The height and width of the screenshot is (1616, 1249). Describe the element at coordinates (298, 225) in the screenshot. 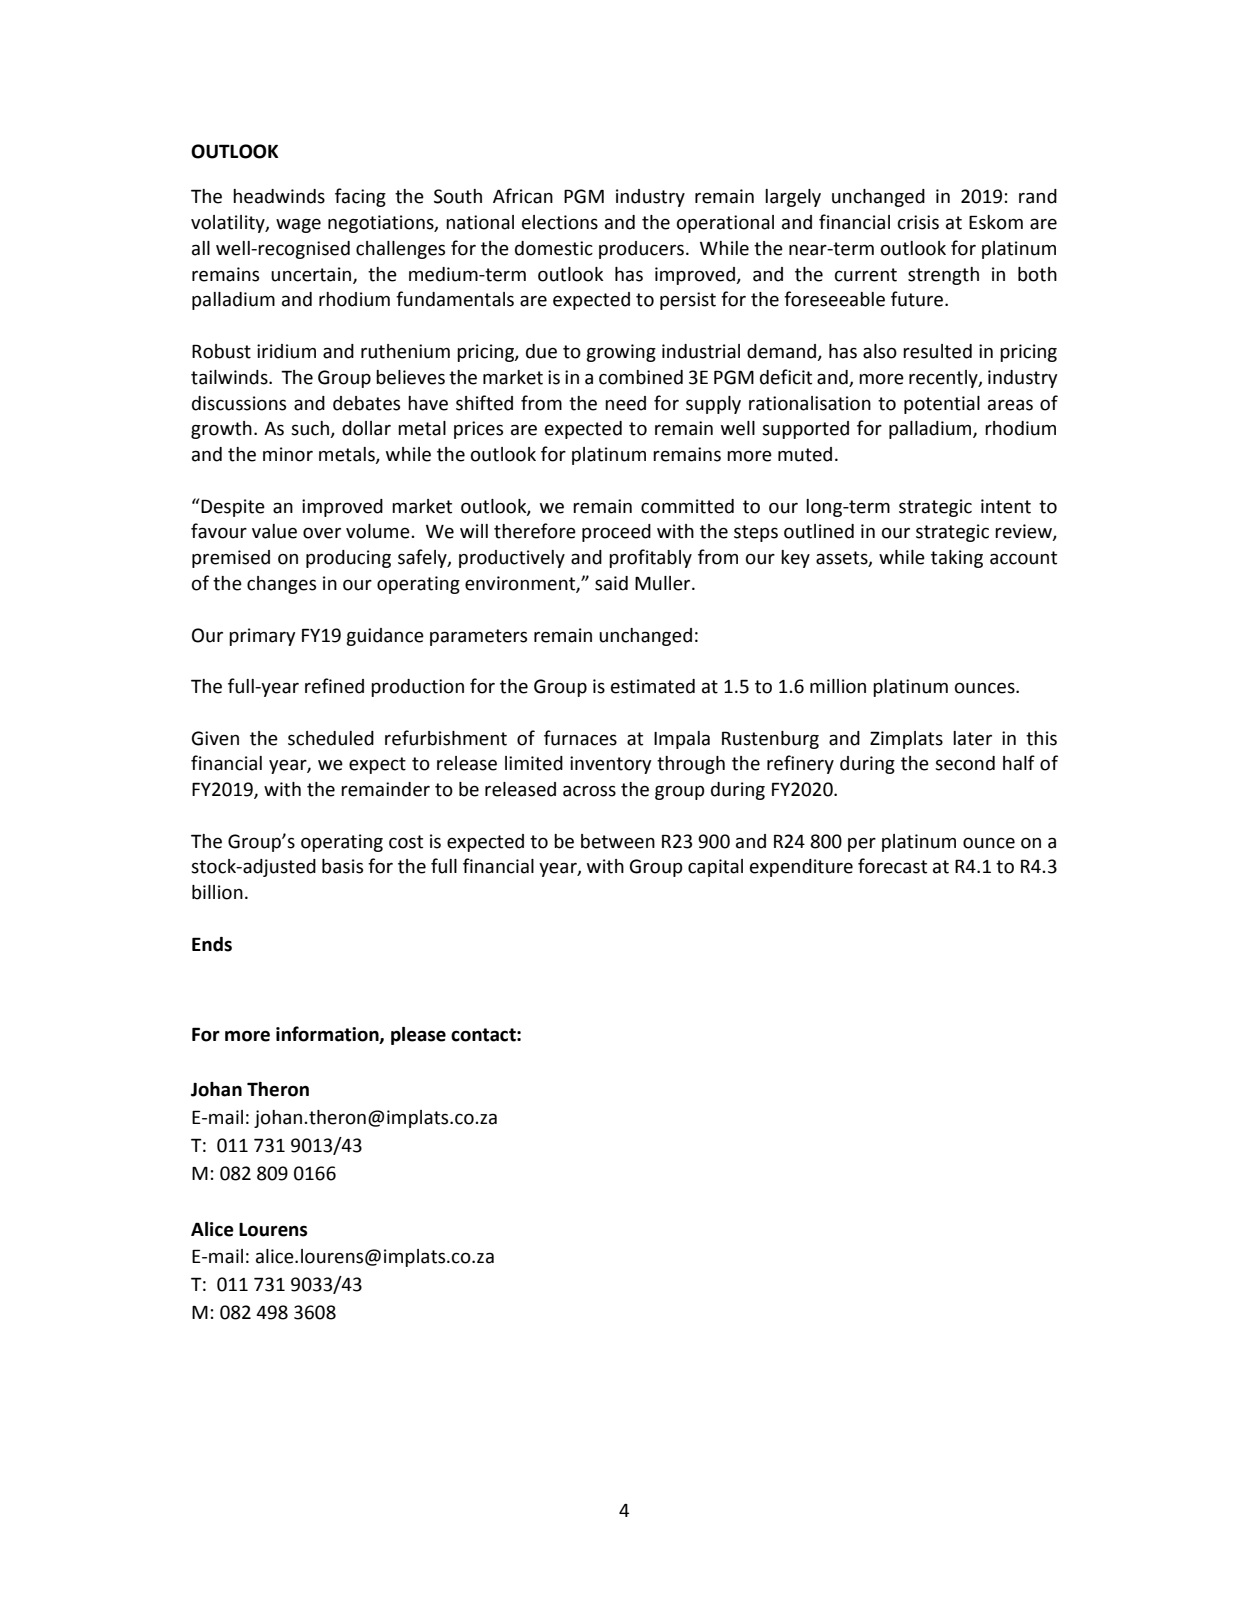

I see `wage` at that location.
